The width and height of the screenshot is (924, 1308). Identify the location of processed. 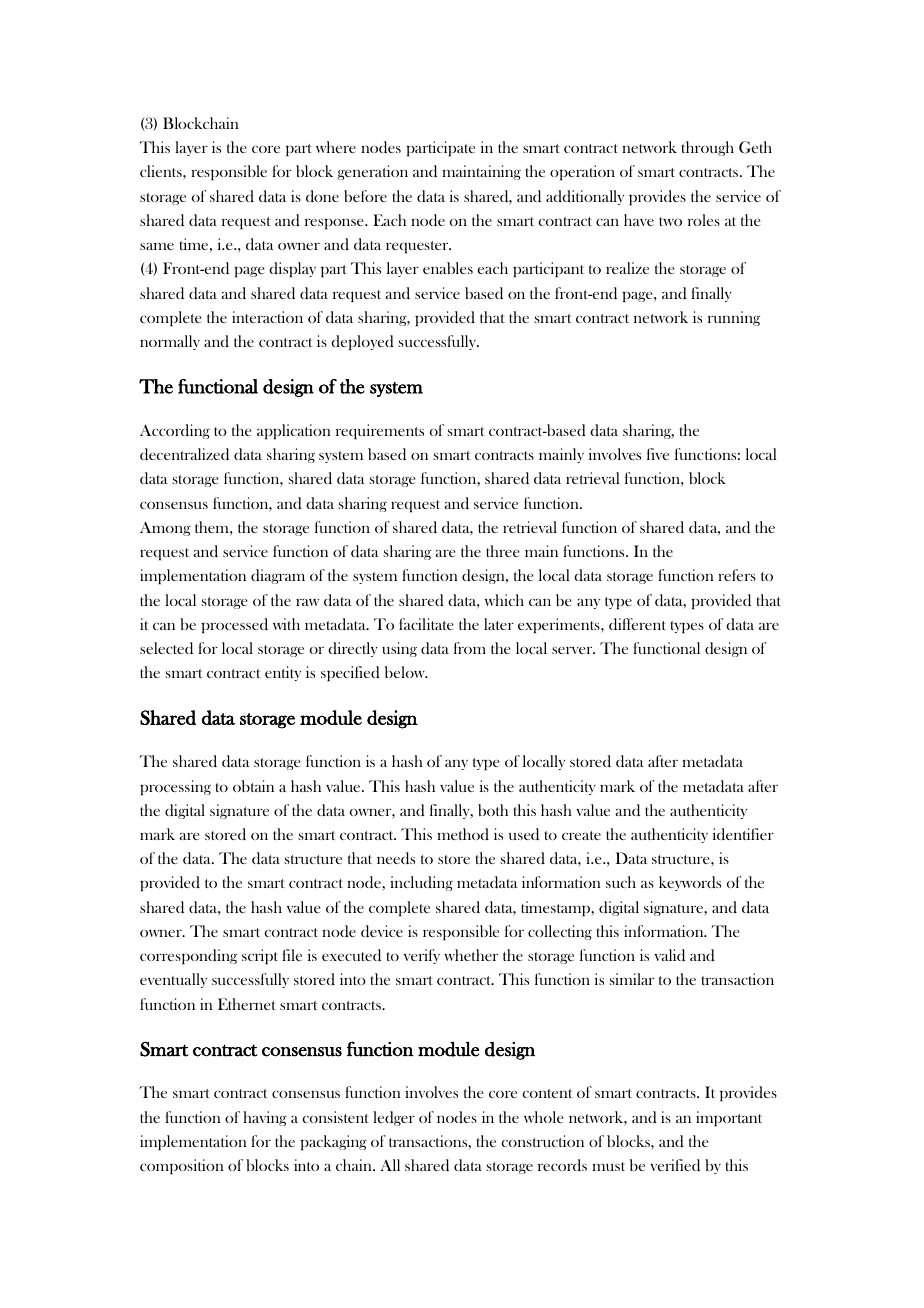
(234, 625).
